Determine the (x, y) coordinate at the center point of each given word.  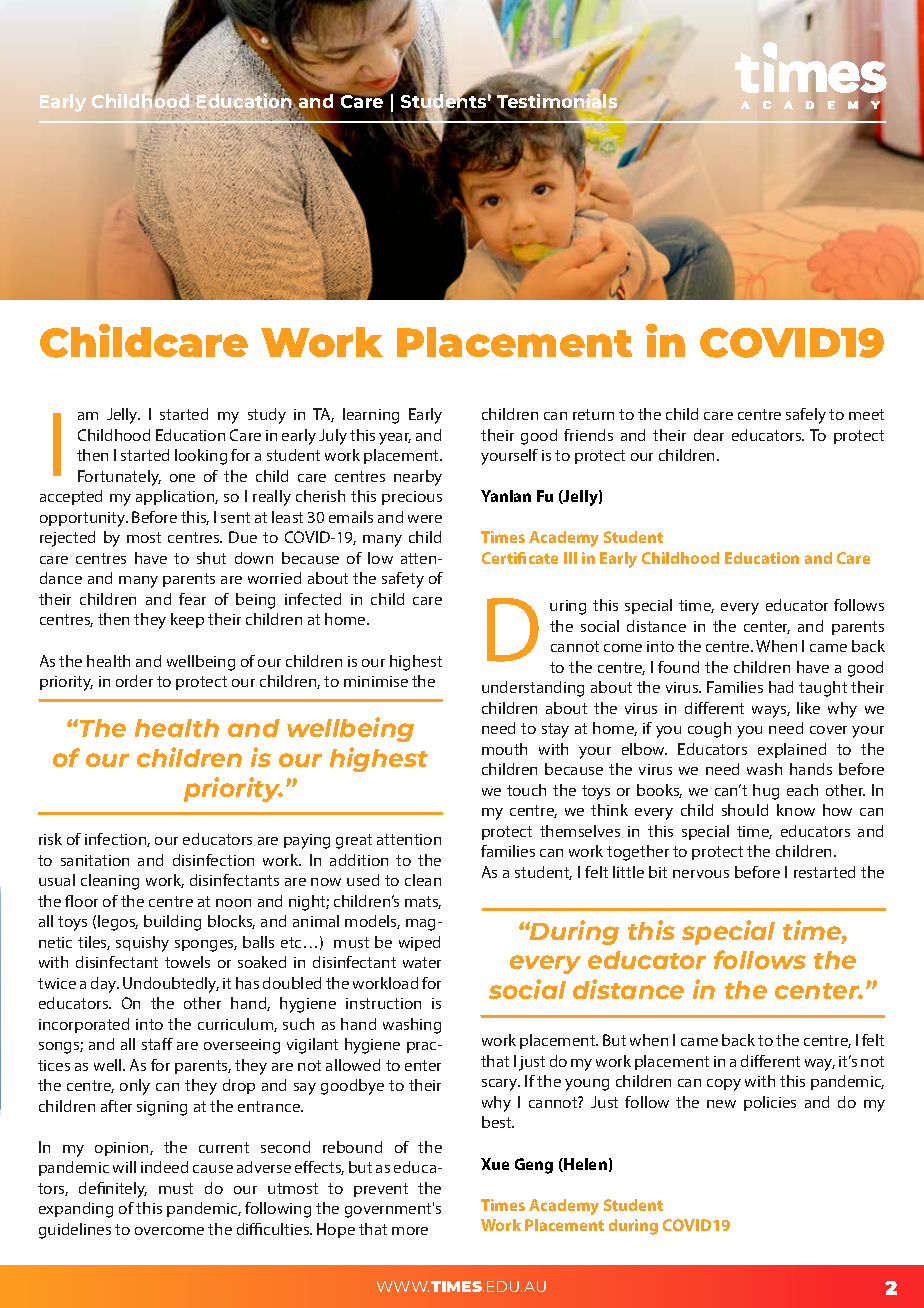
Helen (584, 1165)
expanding (76, 1210)
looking (201, 457)
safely (806, 416)
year (395, 439)
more (410, 1231)
